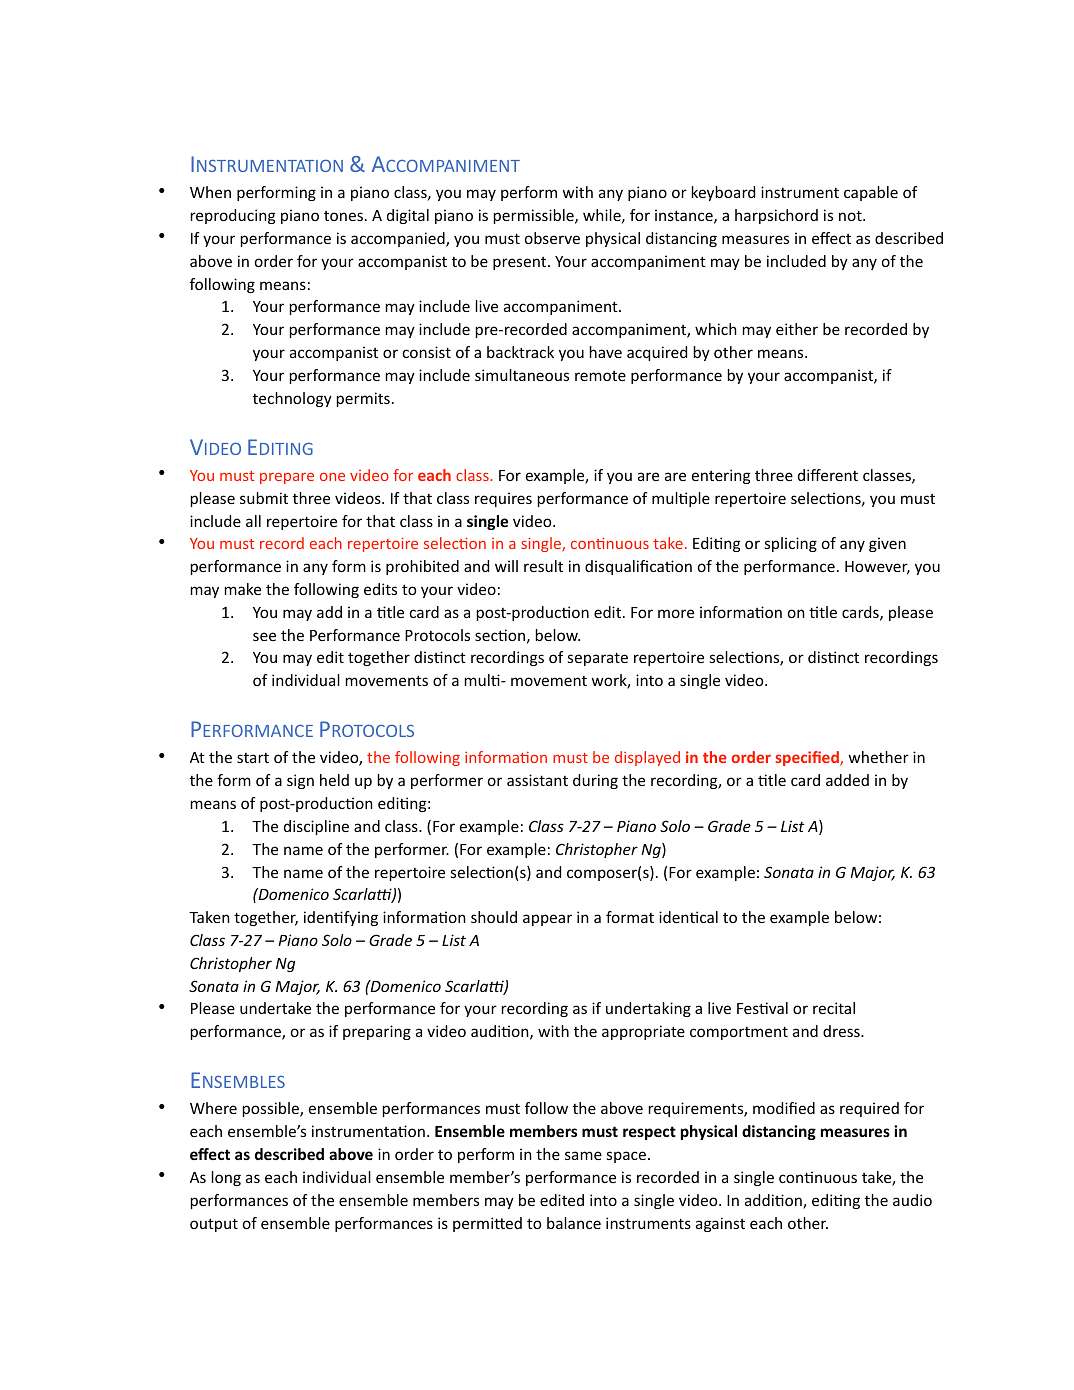  What do you see at coordinates (879, 757) in the screenshot?
I see `whether` at bounding box center [879, 757].
